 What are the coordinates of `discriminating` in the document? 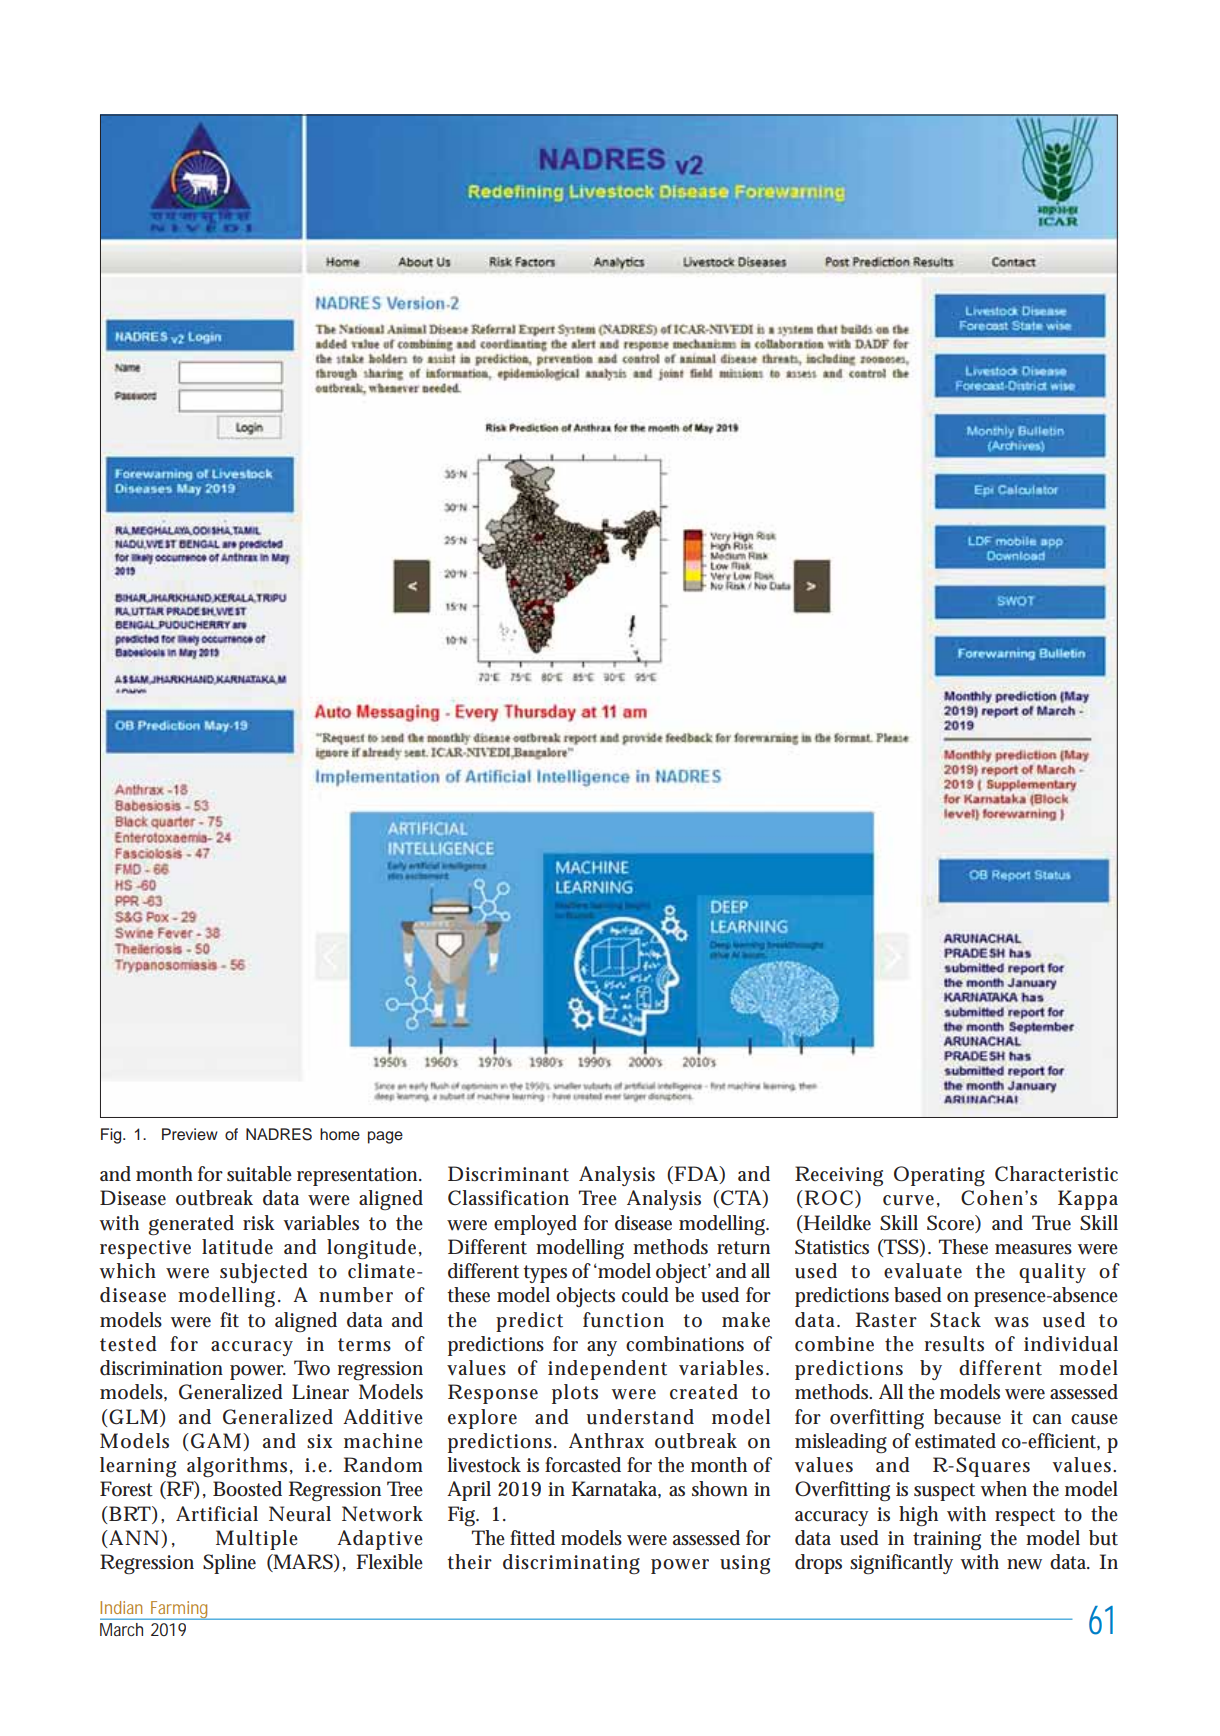 It's located at (571, 1564).
